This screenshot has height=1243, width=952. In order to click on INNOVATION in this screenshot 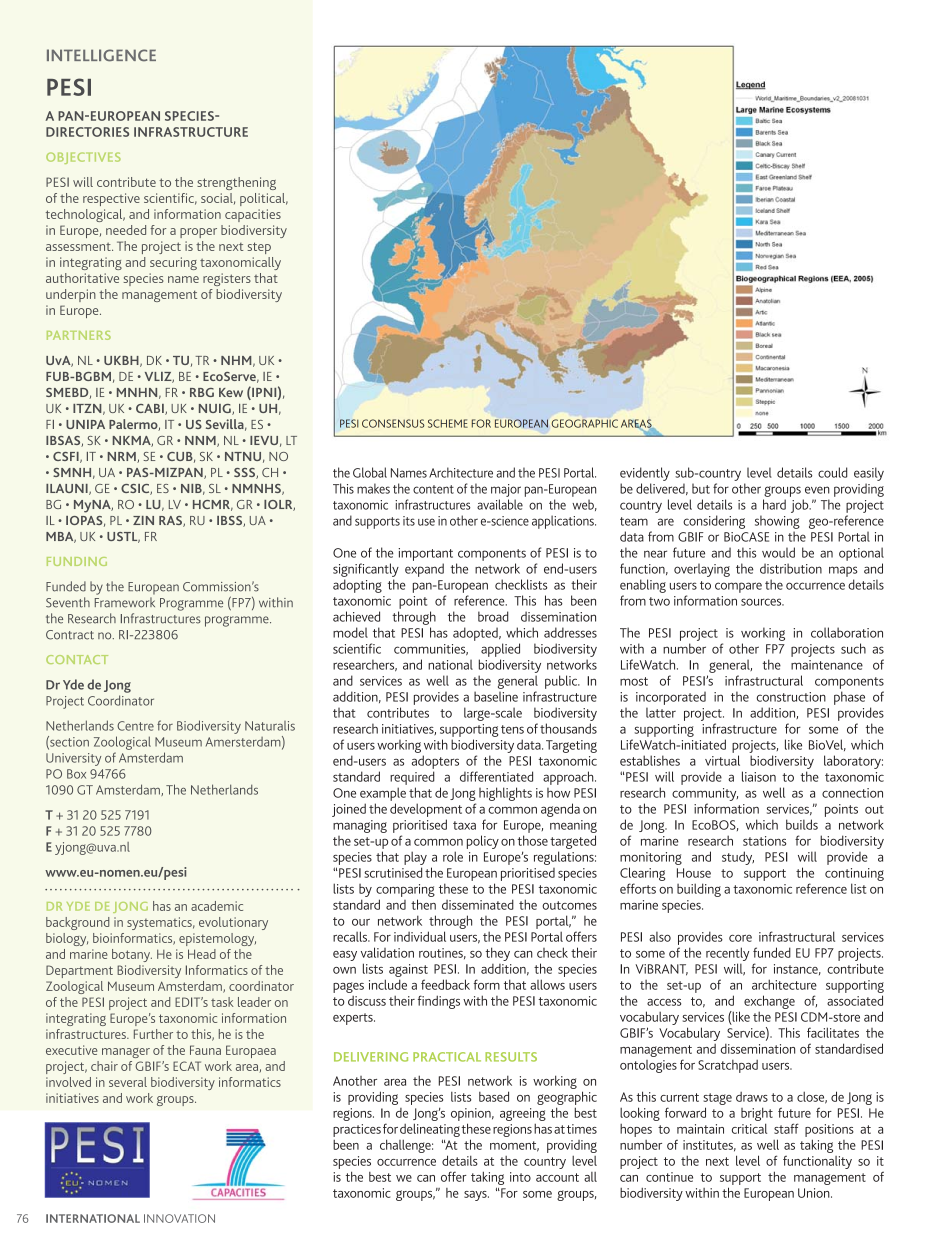, I will do `click(179, 1218)`.
